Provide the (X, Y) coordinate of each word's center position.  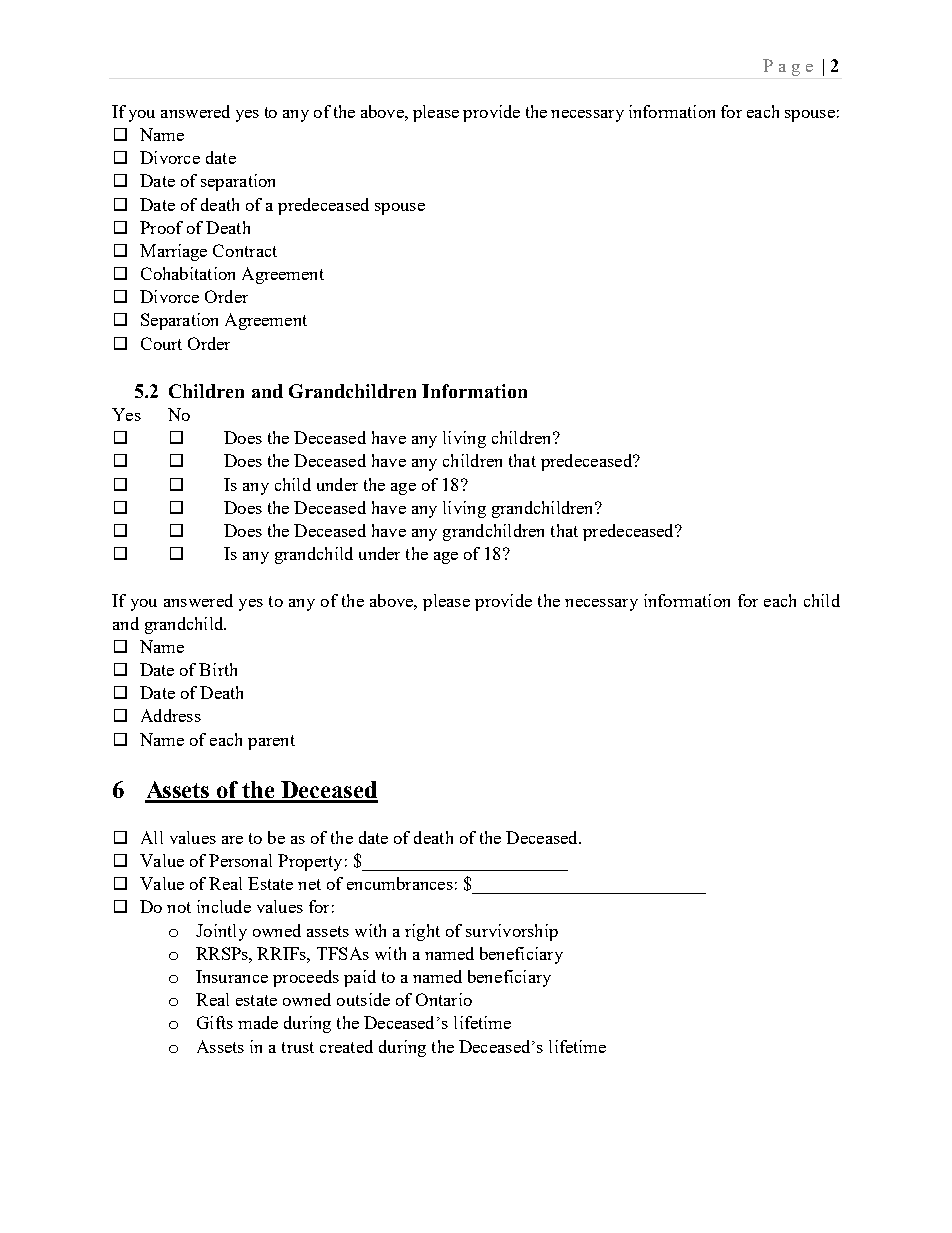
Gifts (215, 1022)
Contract (245, 250)
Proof (161, 227)
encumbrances (400, 883)
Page (788, 67)
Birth (218, 669)
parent (271, 742)
